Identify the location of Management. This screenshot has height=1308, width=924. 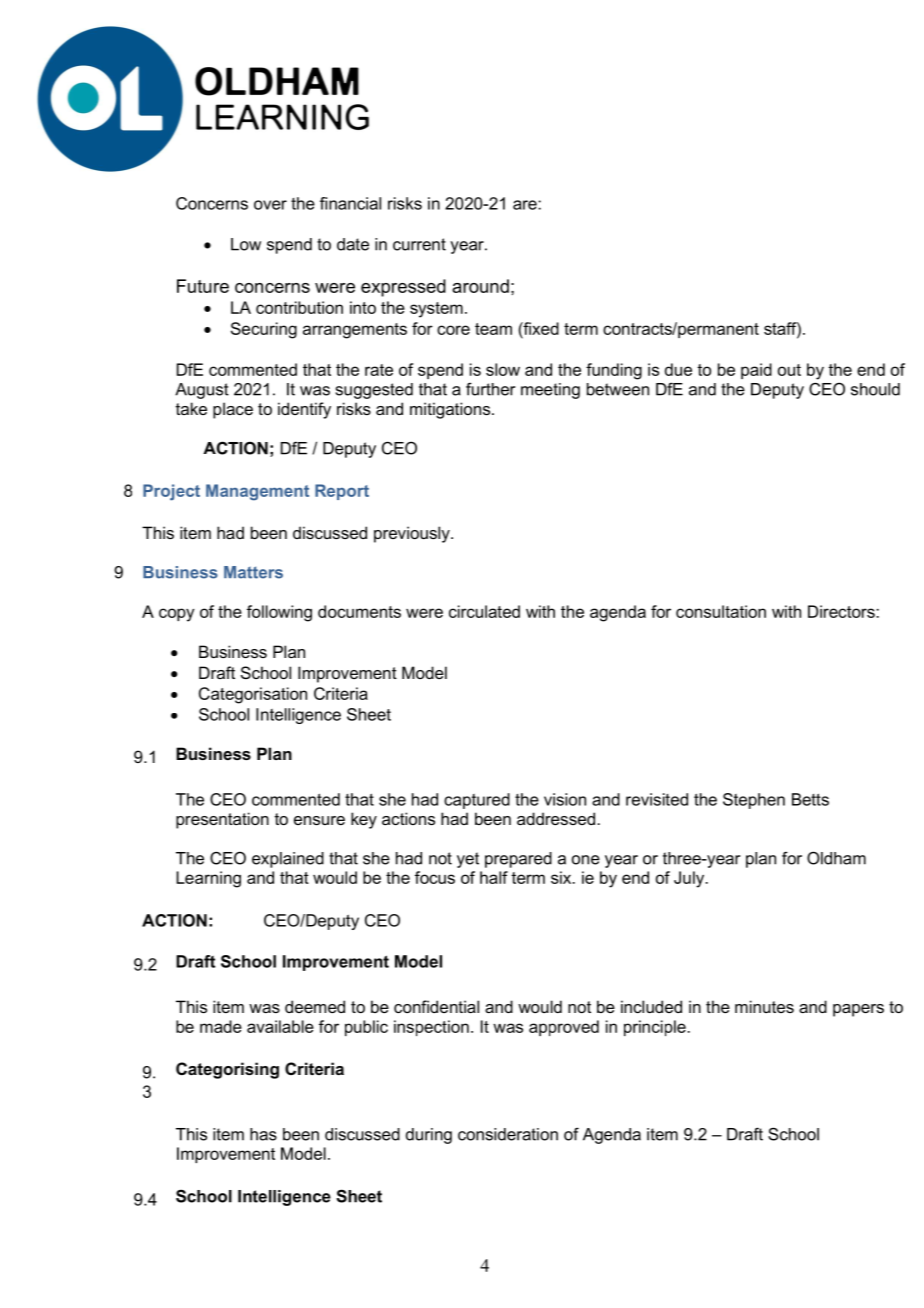
(257, 492).
